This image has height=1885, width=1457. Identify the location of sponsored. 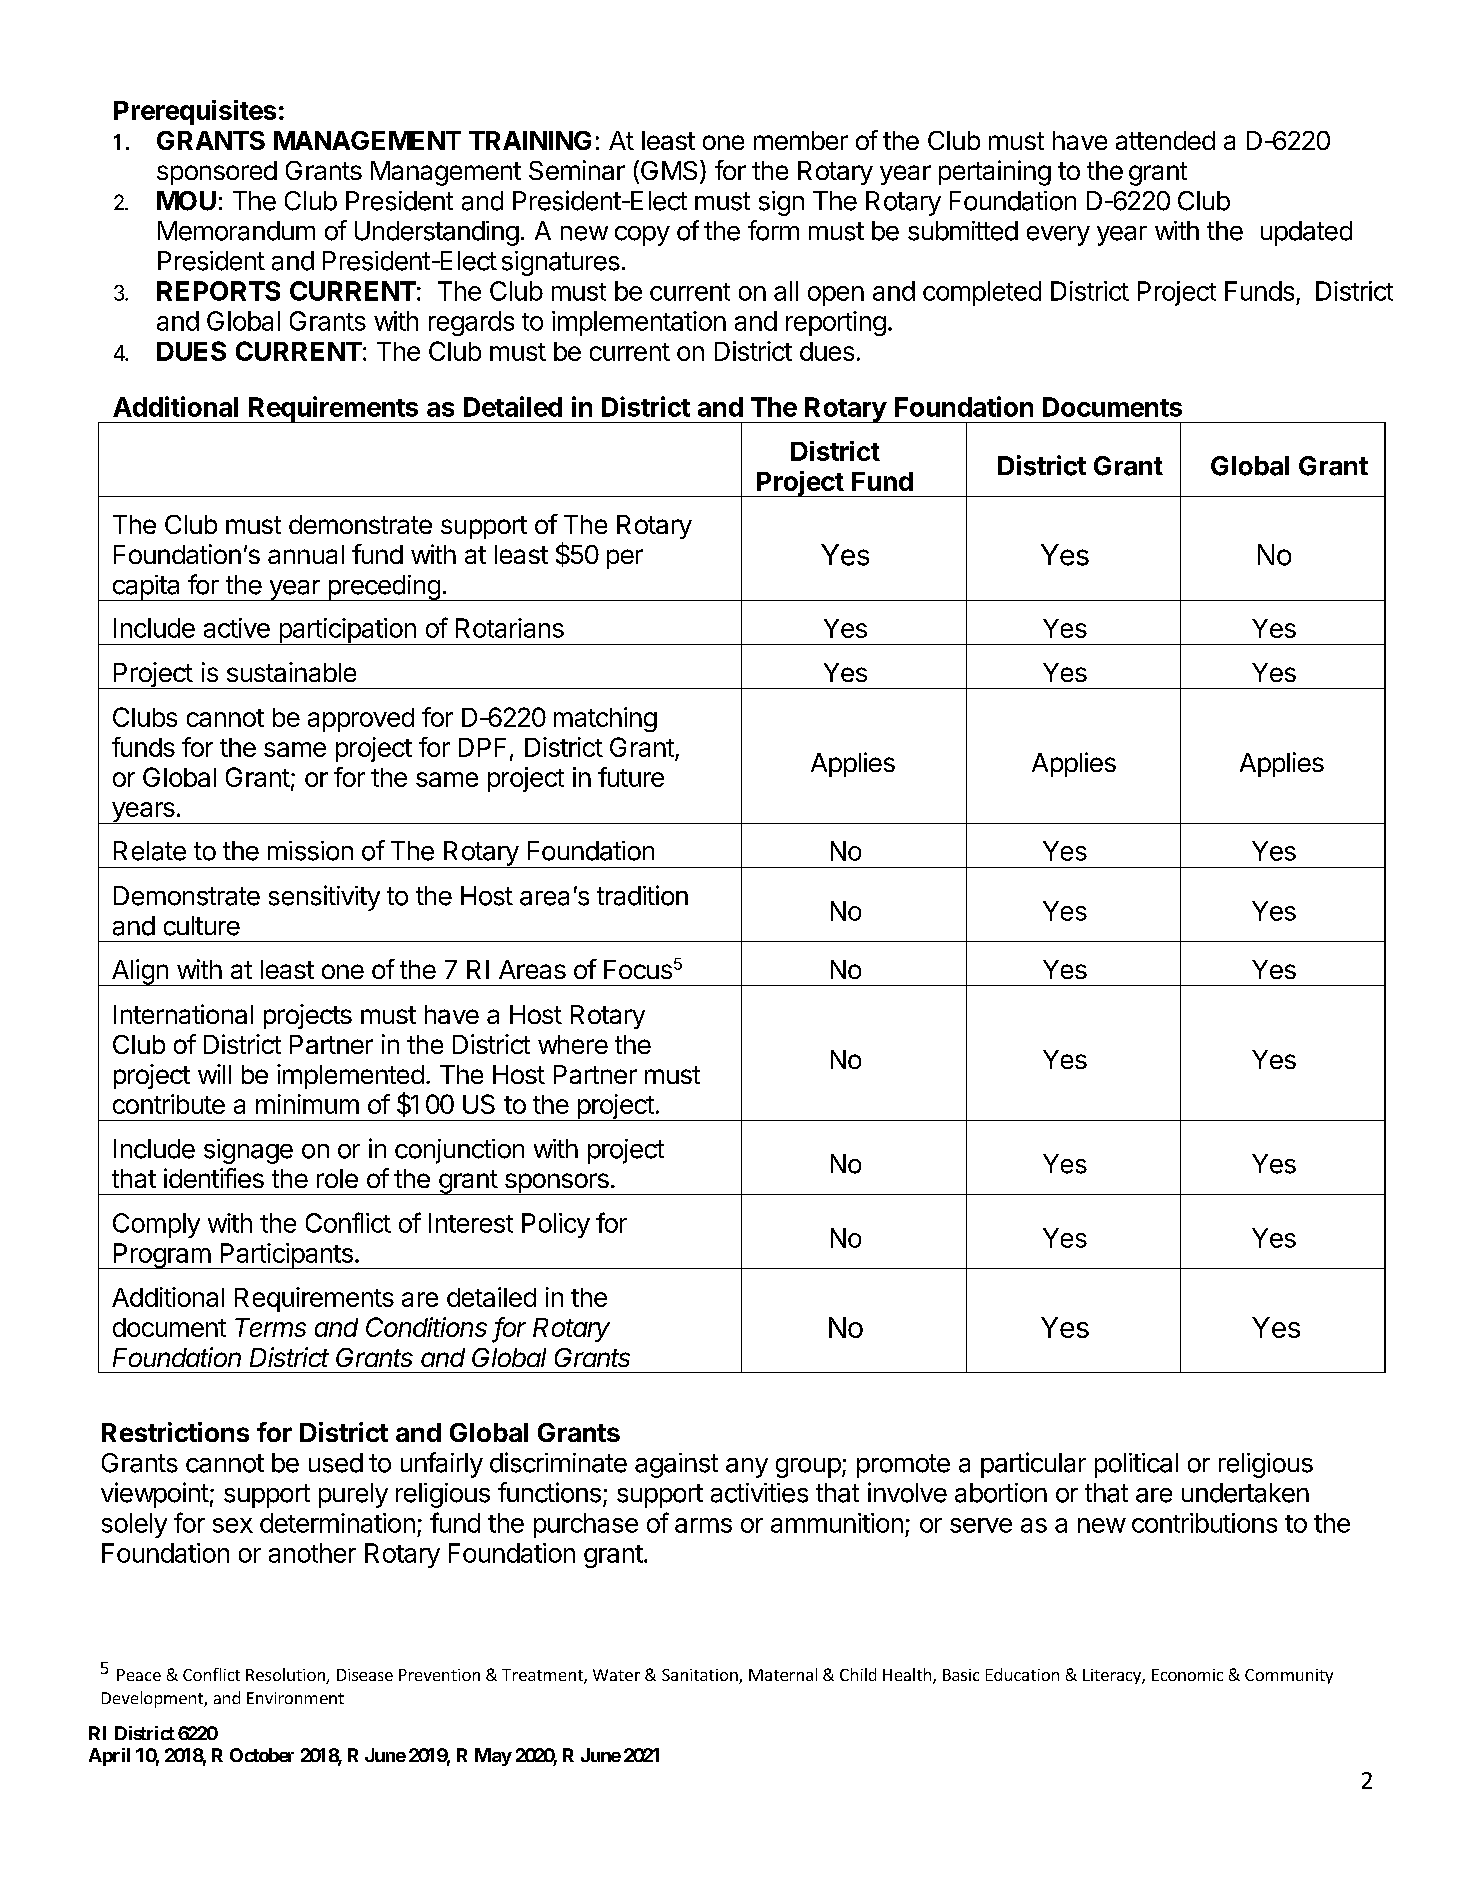
(217, 173).
